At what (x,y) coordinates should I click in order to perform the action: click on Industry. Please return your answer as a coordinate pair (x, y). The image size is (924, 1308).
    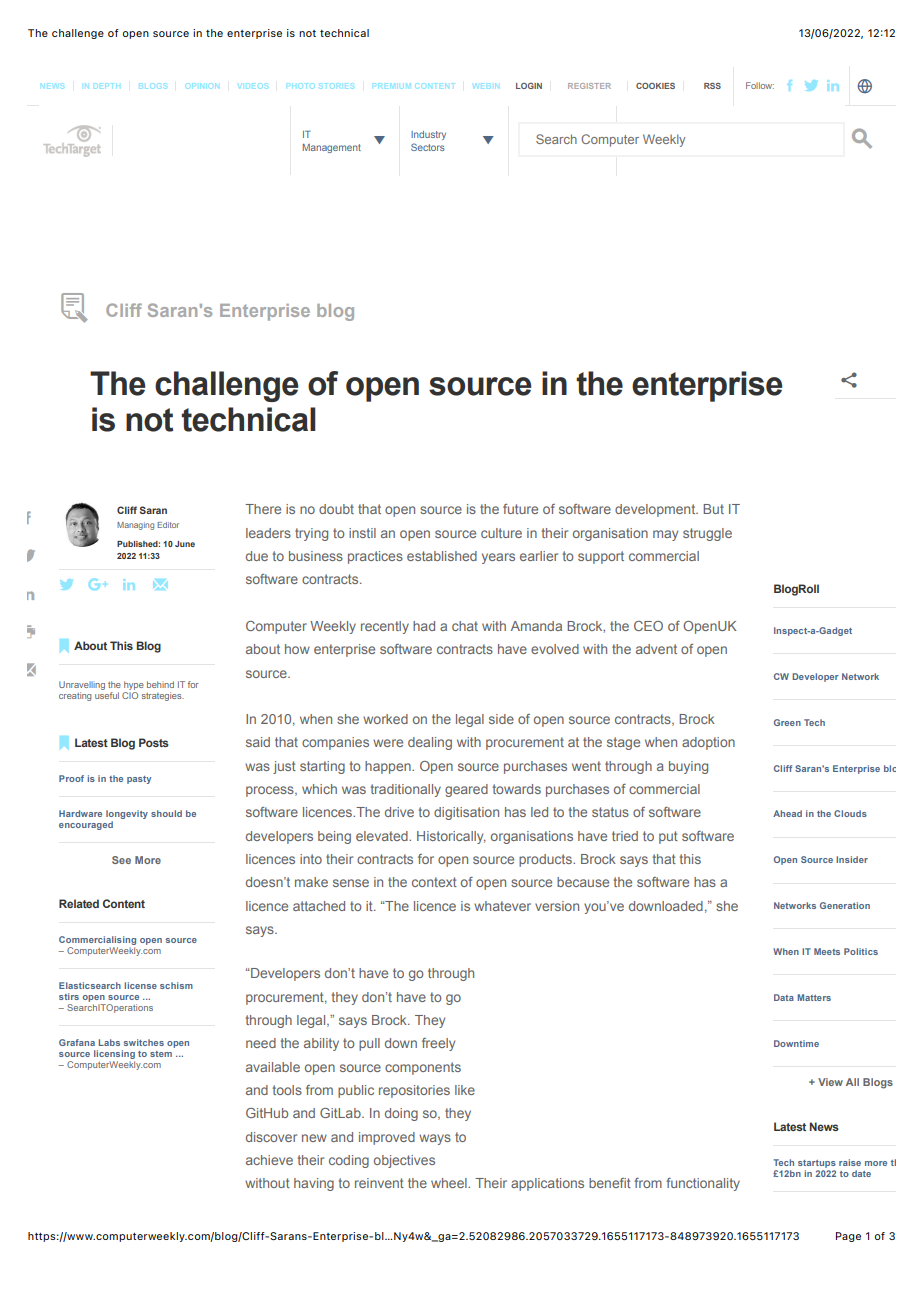
    Looking at the image, I should click on (428, 135).
